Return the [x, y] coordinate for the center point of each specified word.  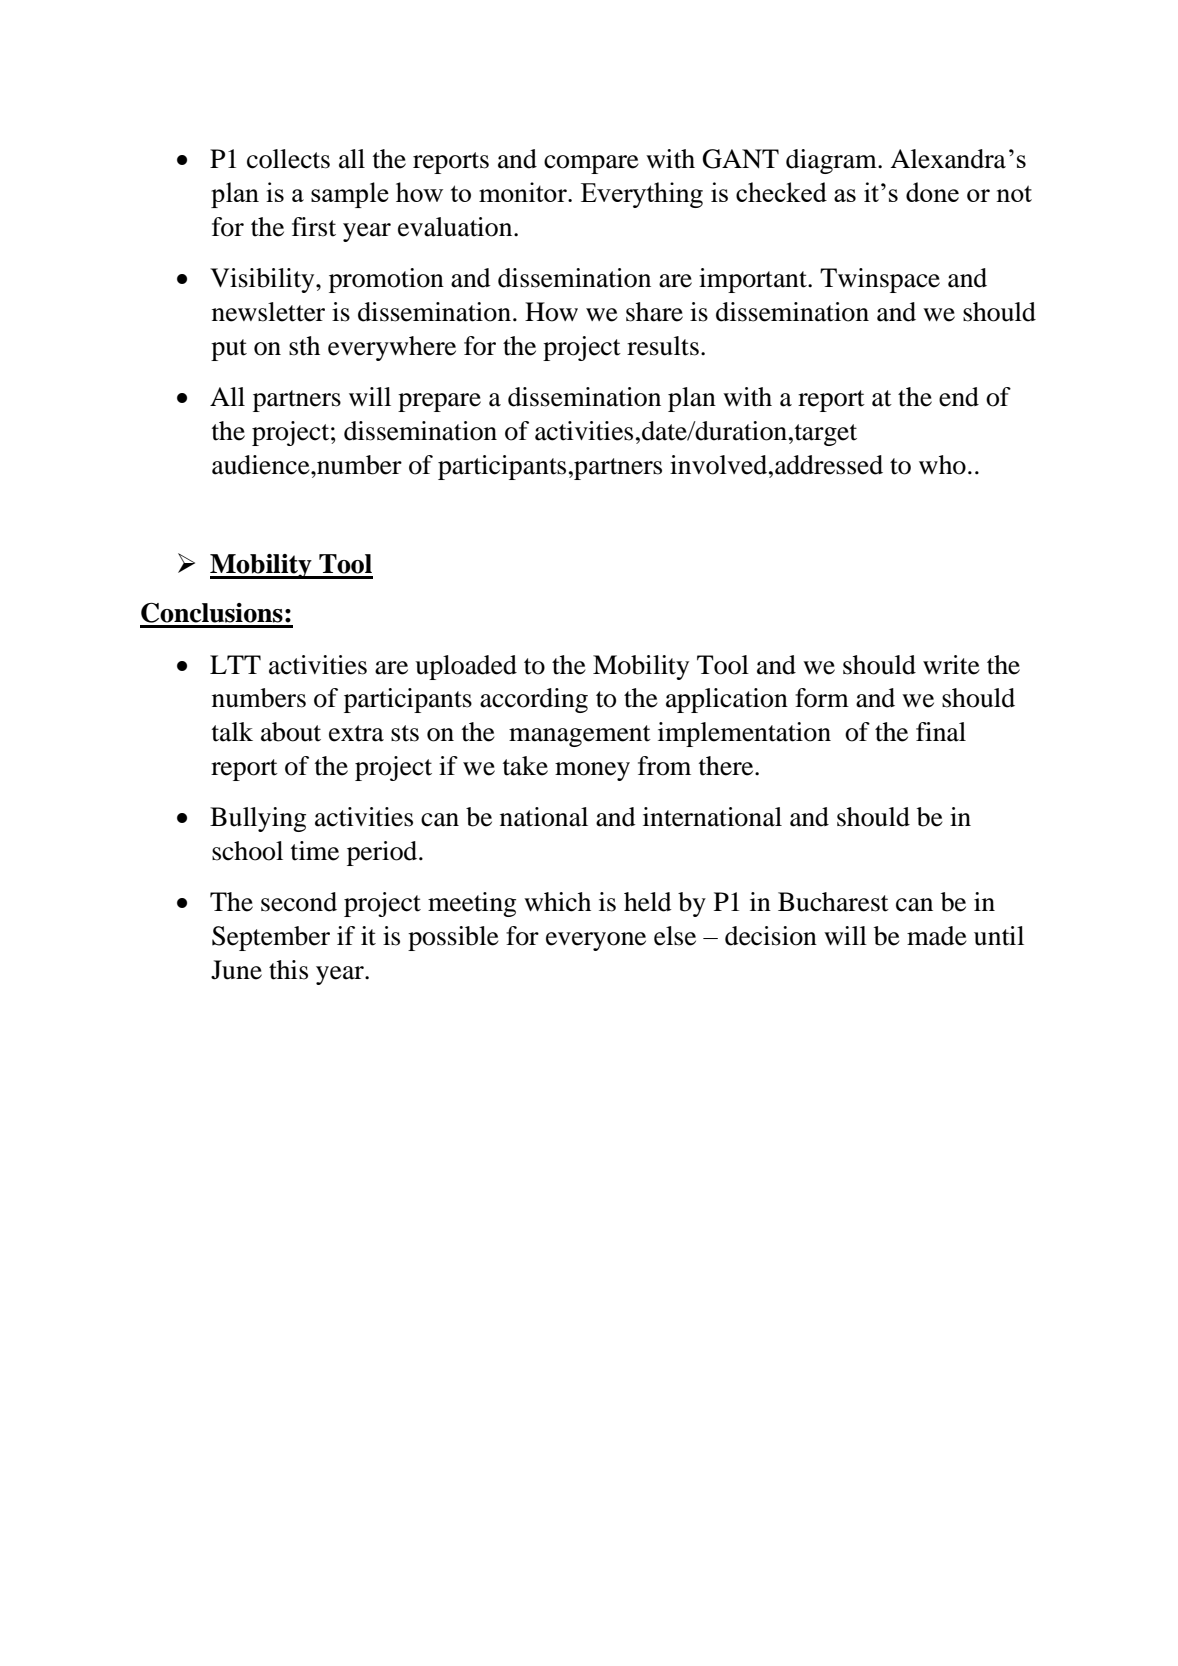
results [663, 346]
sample [350, 195]
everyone [596, 941]
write [951, 665]
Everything [642, 195]
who [942, 465]
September [271, 938]
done [932, 192]
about [291, 732]
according [534, 700]
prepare [439, 402]
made [937, 936]
